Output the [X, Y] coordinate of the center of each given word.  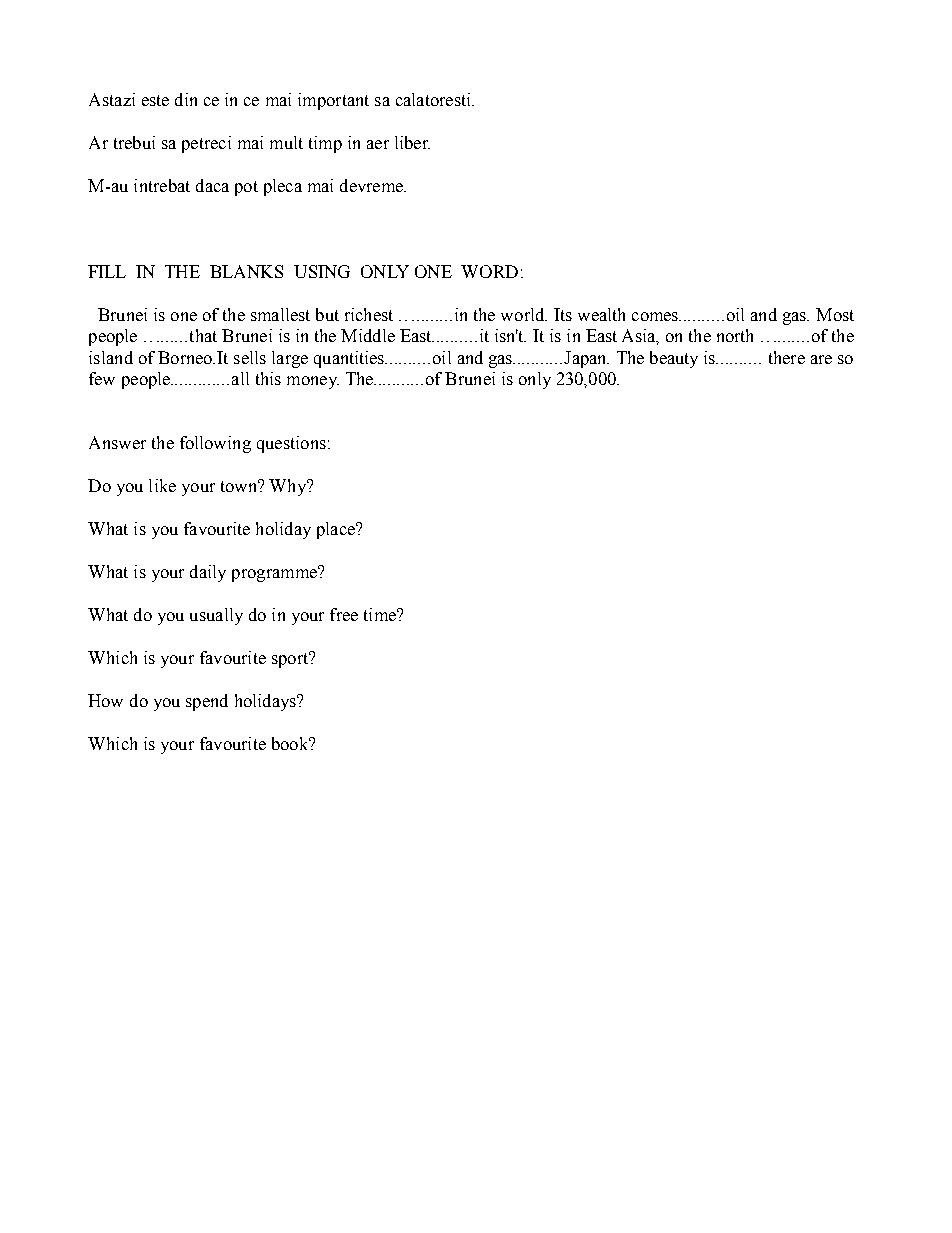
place [337, 530]
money [313, 382]
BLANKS [246, 271]
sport [291, 659]
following [215, 444]
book [291, 743]
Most [835, 314]
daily [208, 573]
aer [378, 144]
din [186, 99]
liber [412, 142]
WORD [489, 271]
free [344, 614]
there [787, 357]
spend [207, 702]
